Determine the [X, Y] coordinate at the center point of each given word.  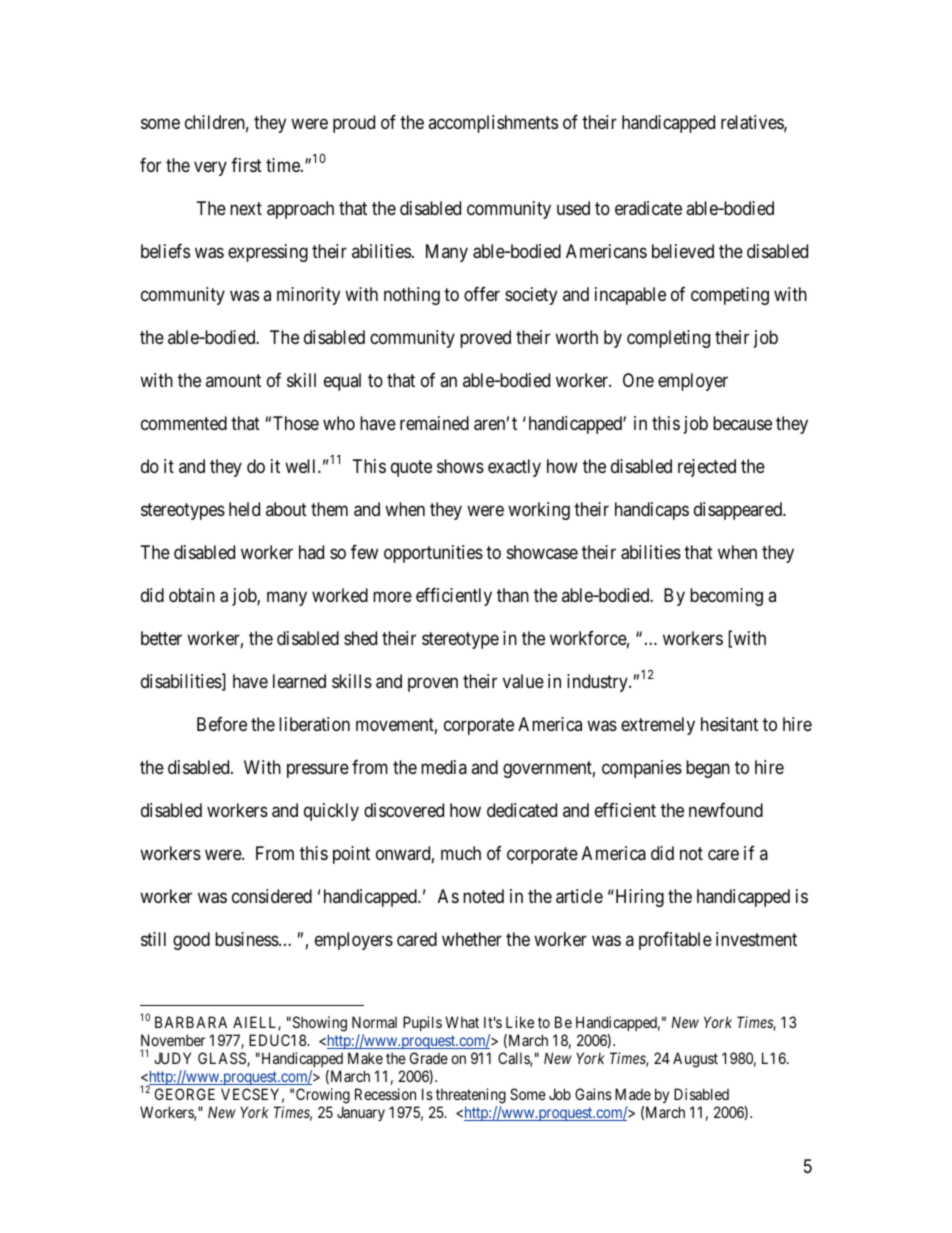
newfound [726, 809]
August [695, 1060]
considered [272, 896]
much [461, 853]
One [638, 380]
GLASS [223, 1059]
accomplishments [493, 124]
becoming [726, 597]
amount [233, 380]
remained [434, 423]
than [513, 595]
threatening [471, 1096]
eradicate [648, 208]
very [210, 168]
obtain [192, 595]
